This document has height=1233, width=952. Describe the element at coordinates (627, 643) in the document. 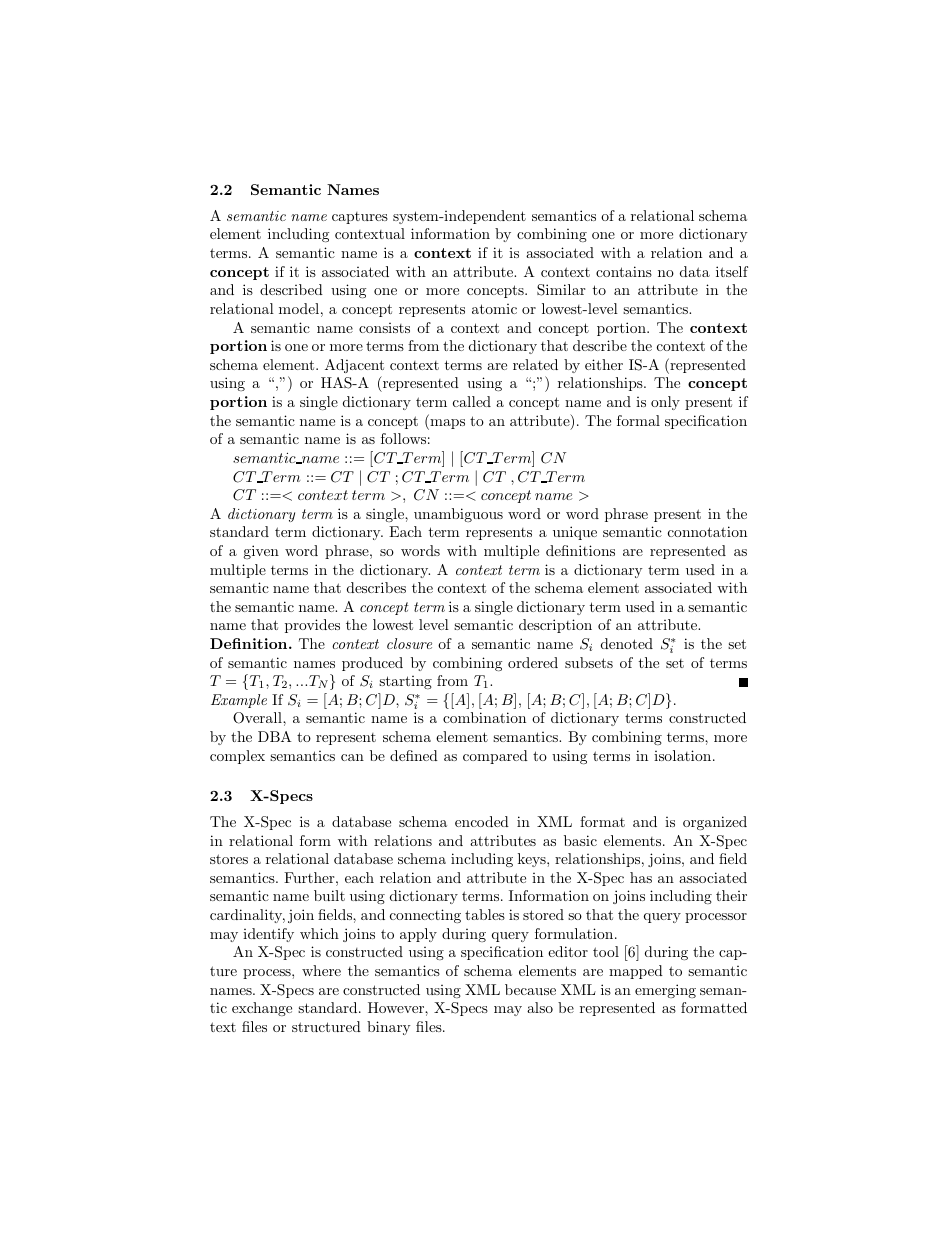

I see `denoted` at that location.
